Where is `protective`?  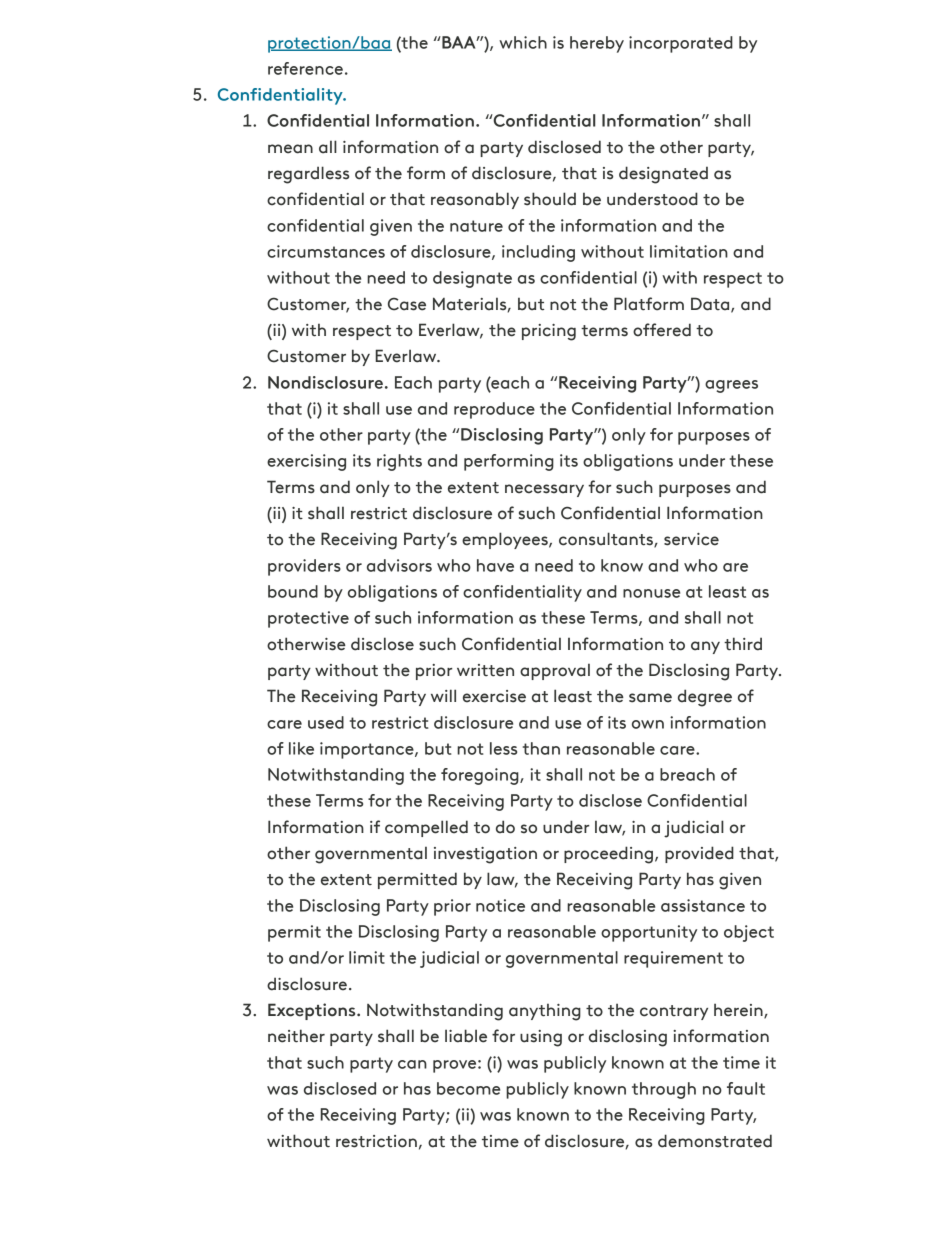 protective is located at coordinates (308, 619).
